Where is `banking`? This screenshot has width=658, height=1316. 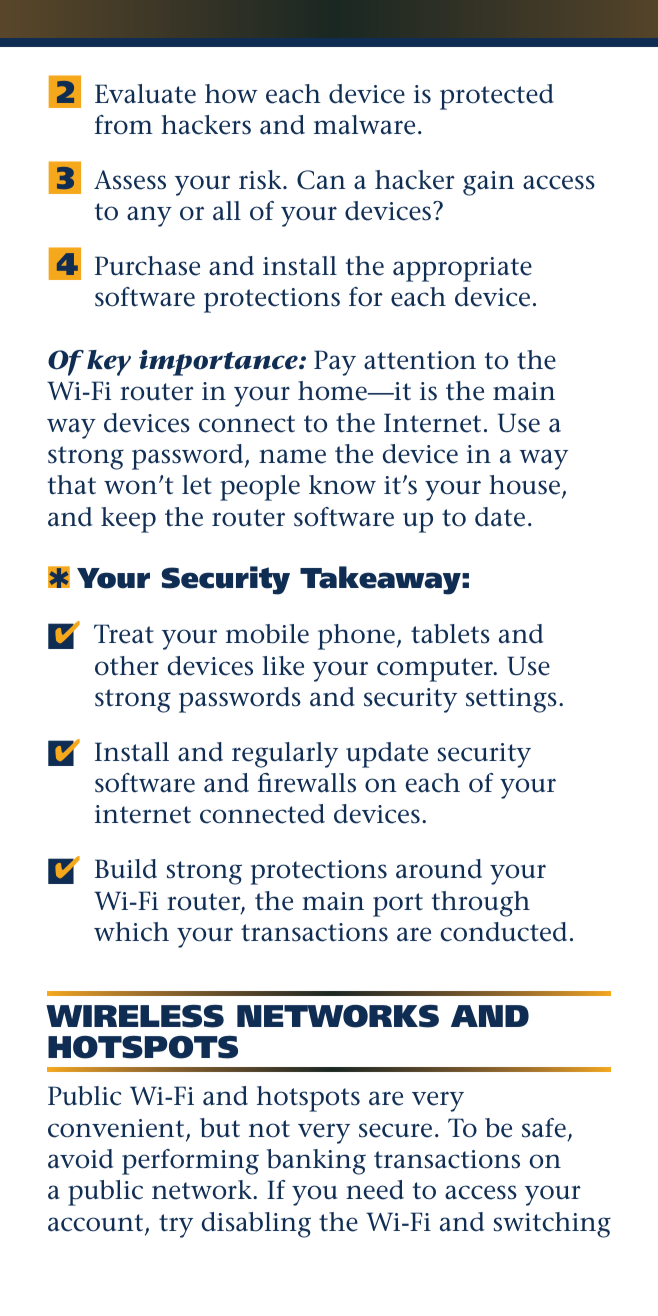
banking is located at coordinates (316, 1162).
